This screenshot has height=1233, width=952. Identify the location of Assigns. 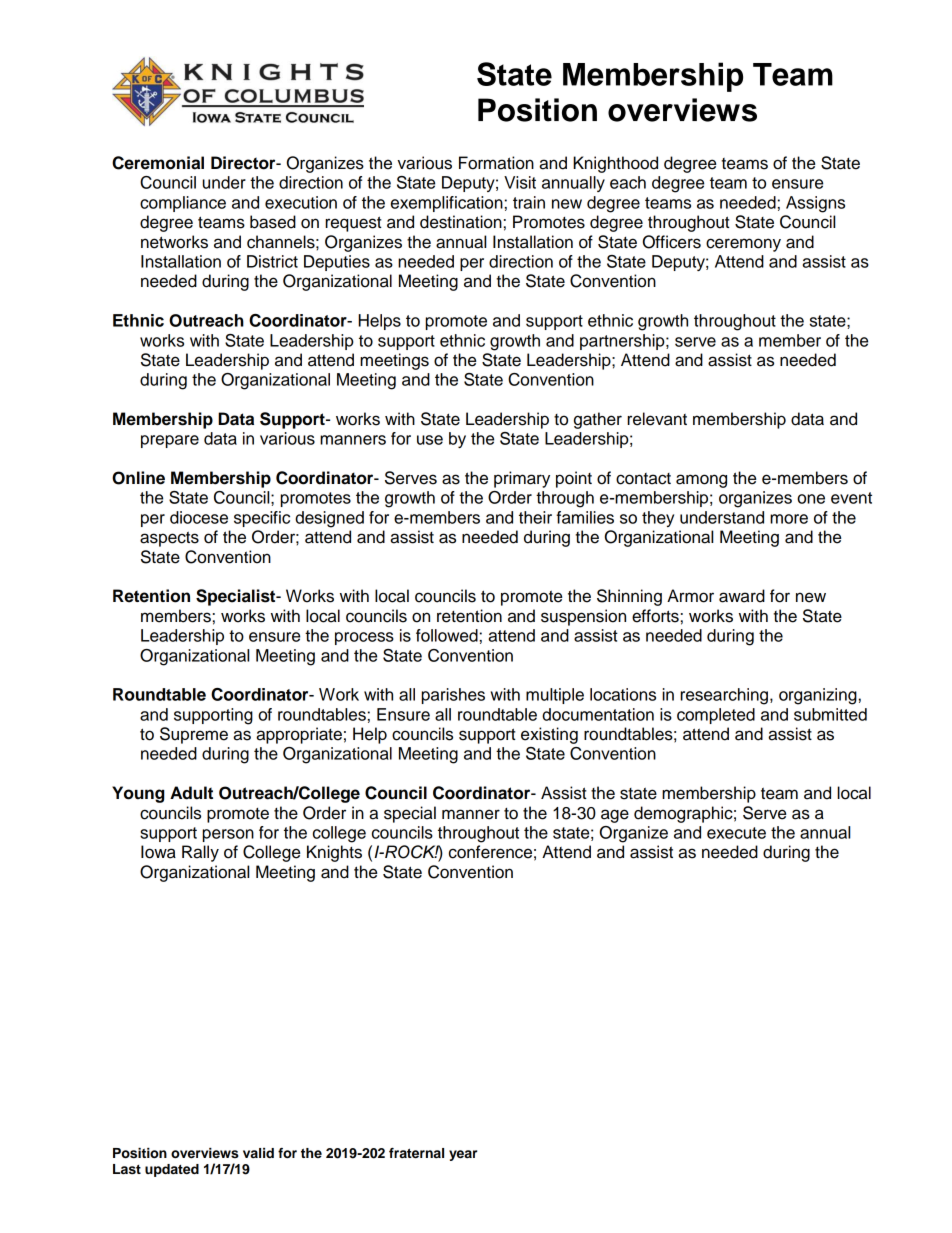
(815, 204).
